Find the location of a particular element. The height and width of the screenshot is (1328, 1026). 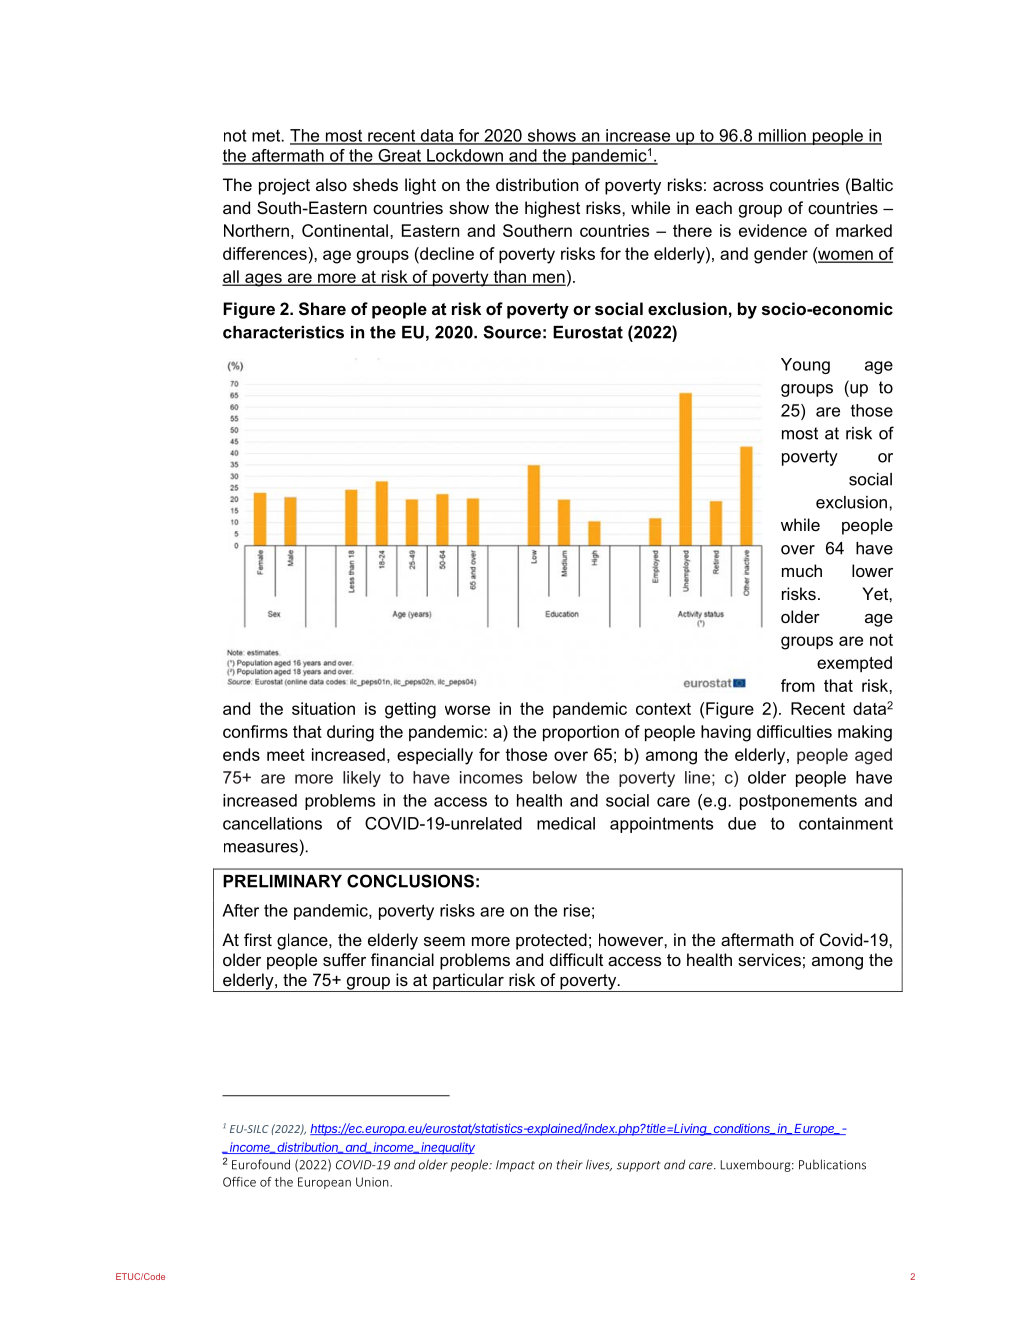

also is located at coordinates (331, 184).
